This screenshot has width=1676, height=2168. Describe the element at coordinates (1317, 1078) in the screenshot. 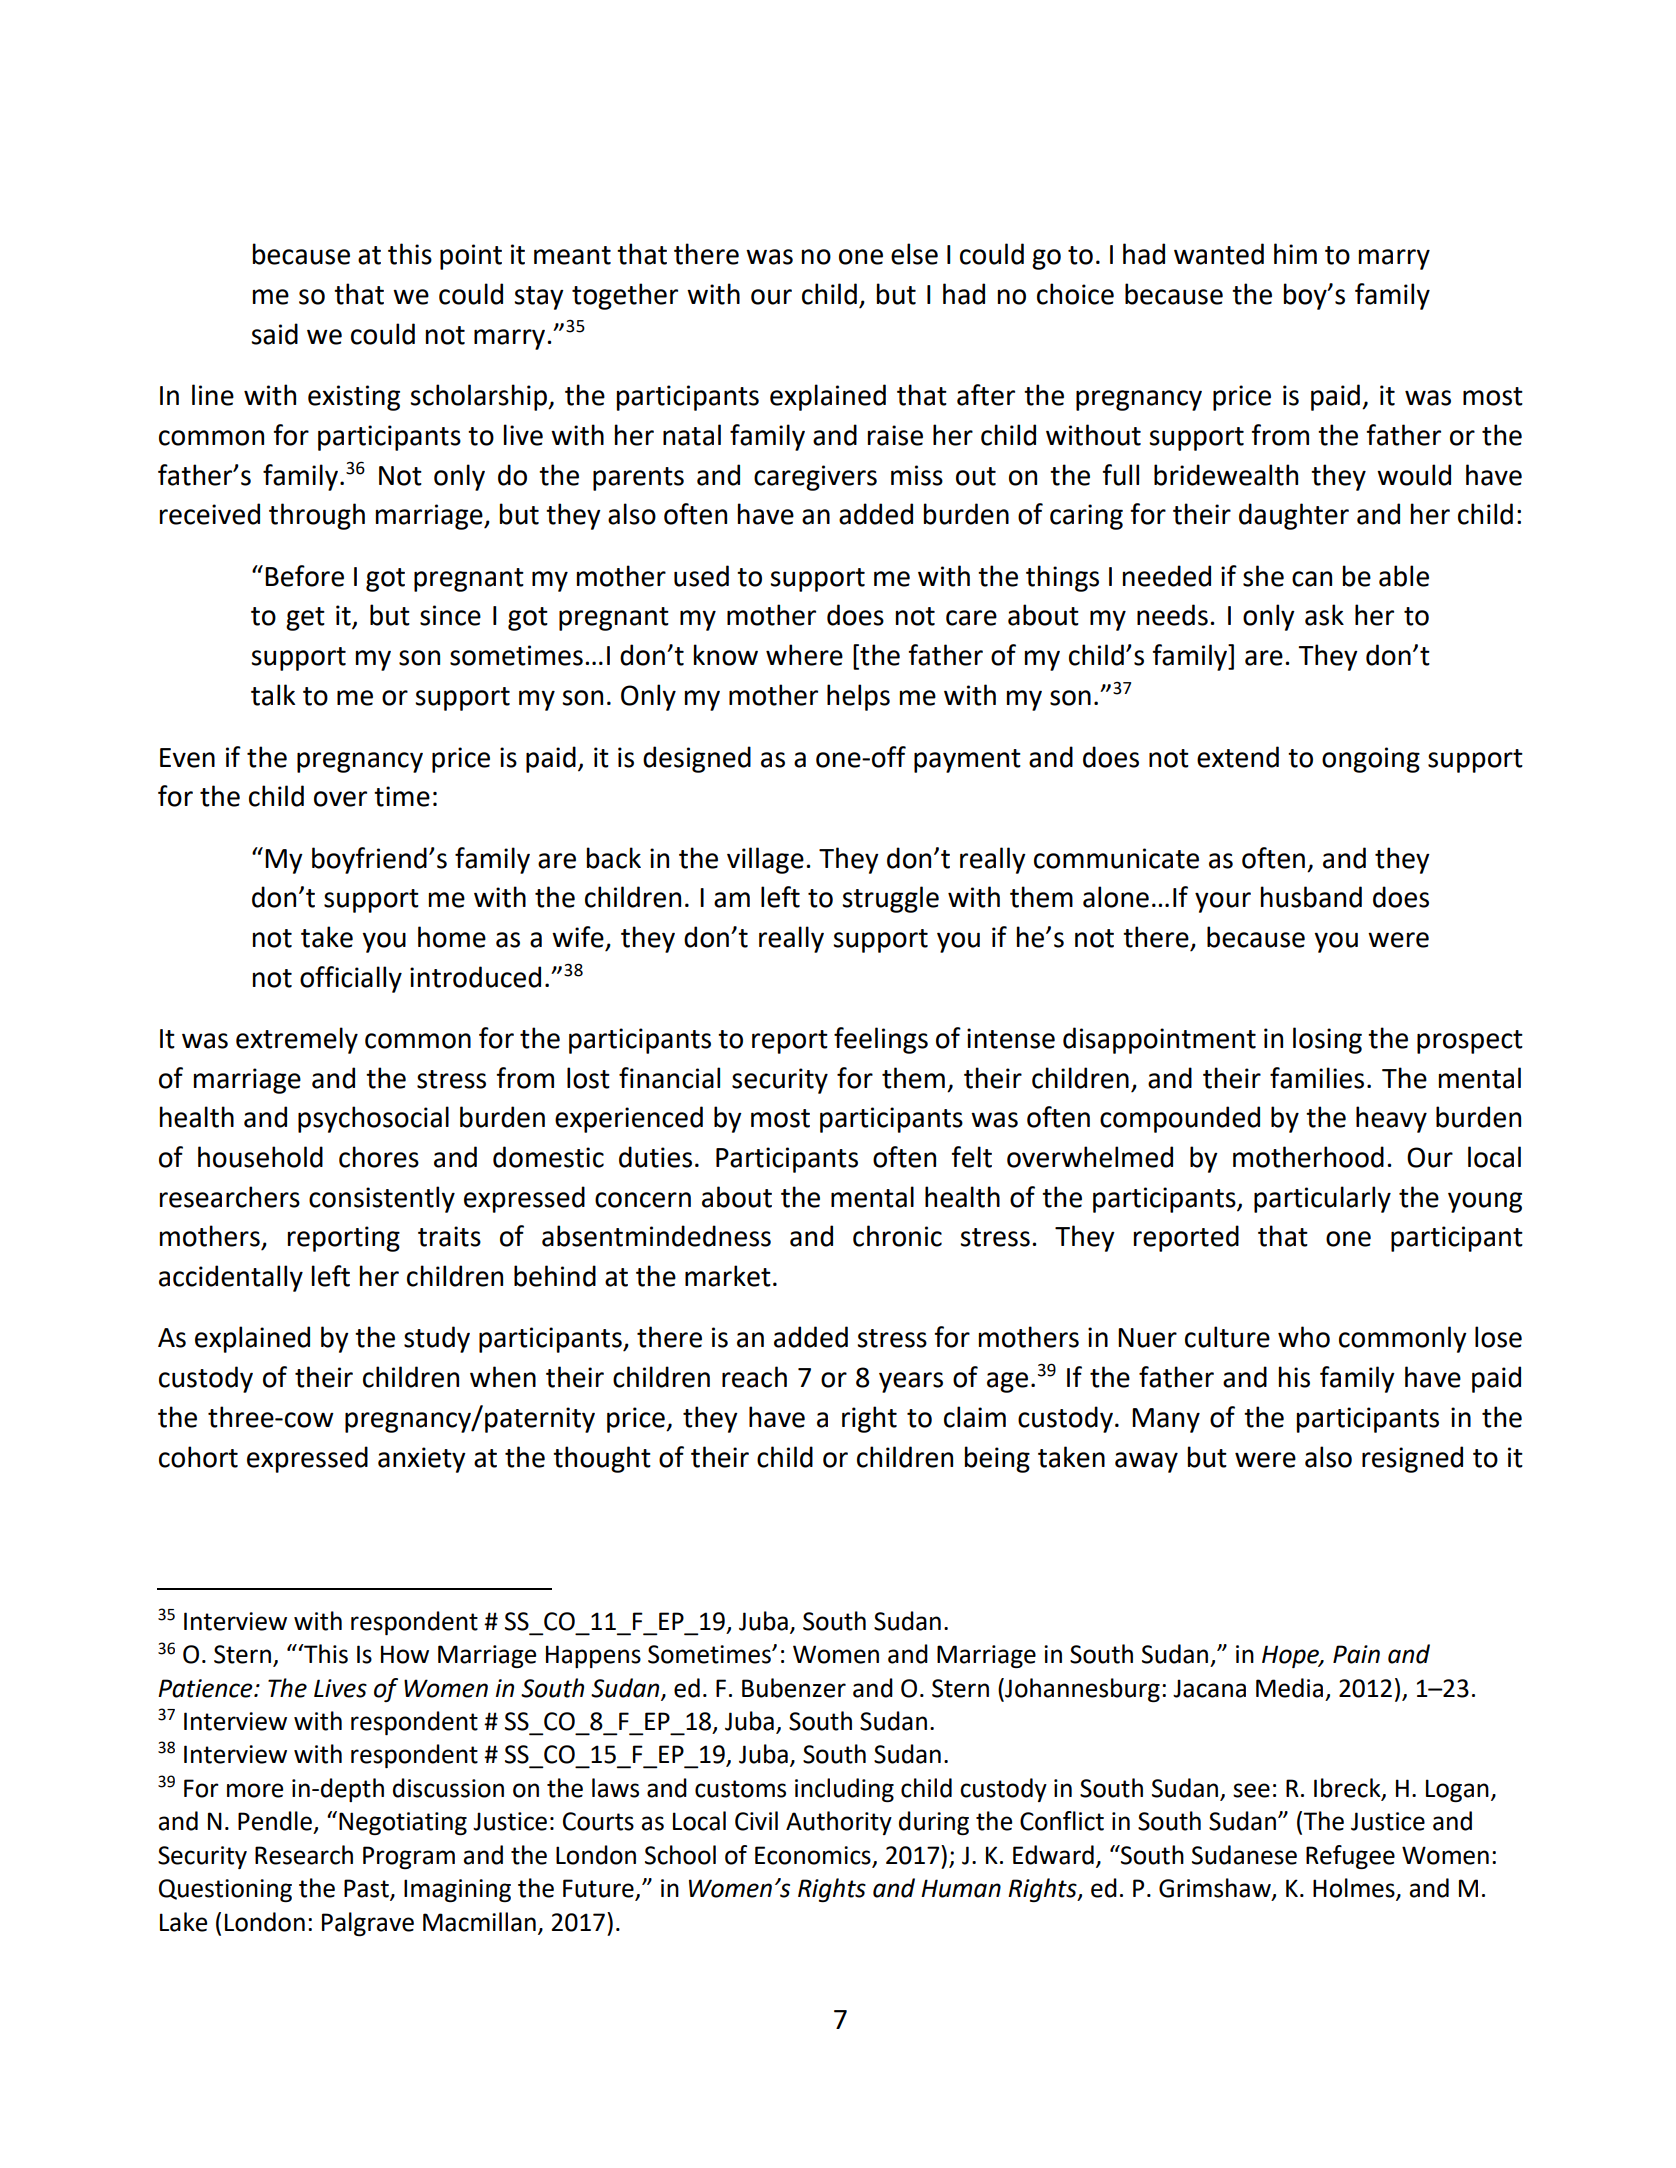

I see `families` at that location.
